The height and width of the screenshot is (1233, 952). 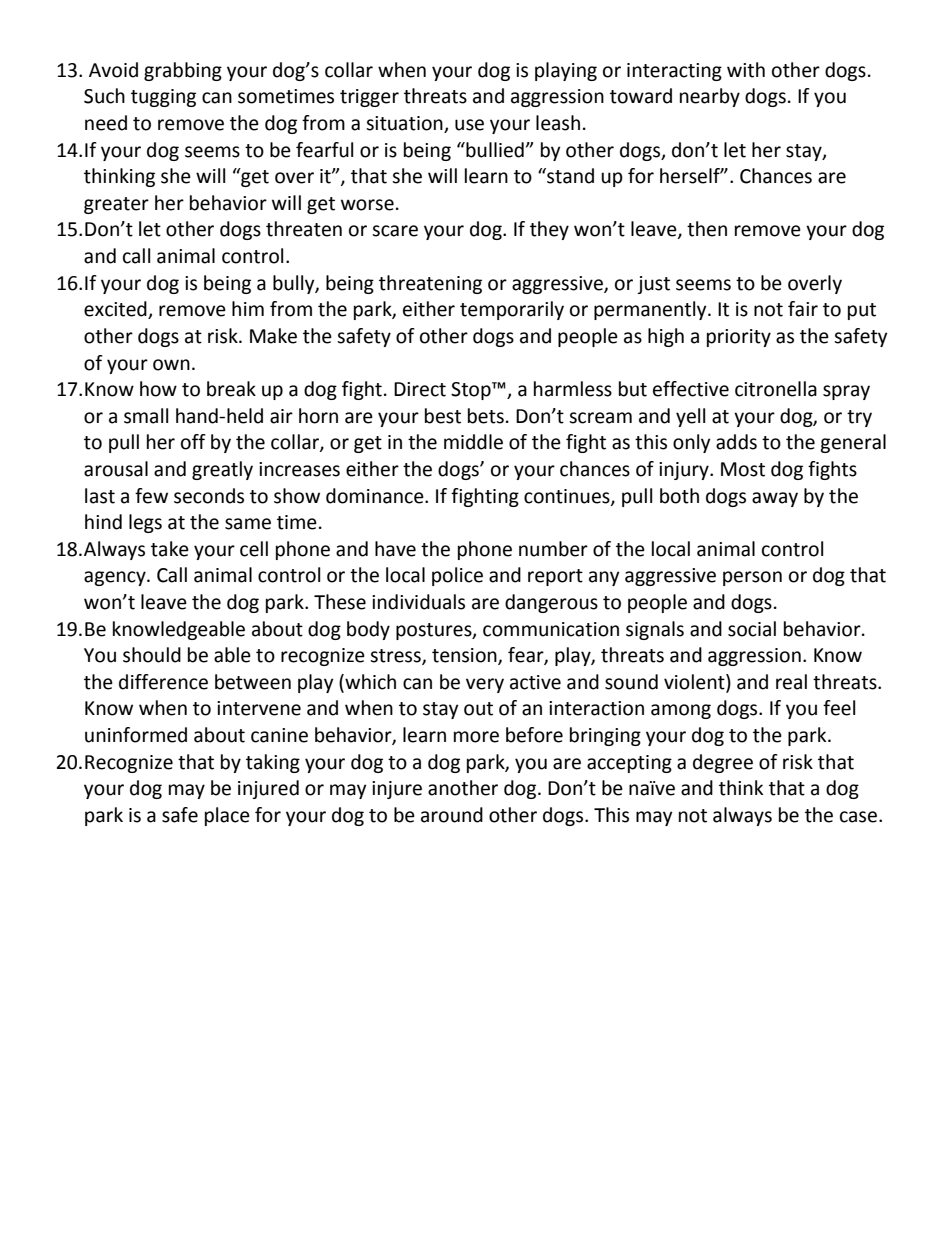 I want to click on with, so click(x=746, y=70).
